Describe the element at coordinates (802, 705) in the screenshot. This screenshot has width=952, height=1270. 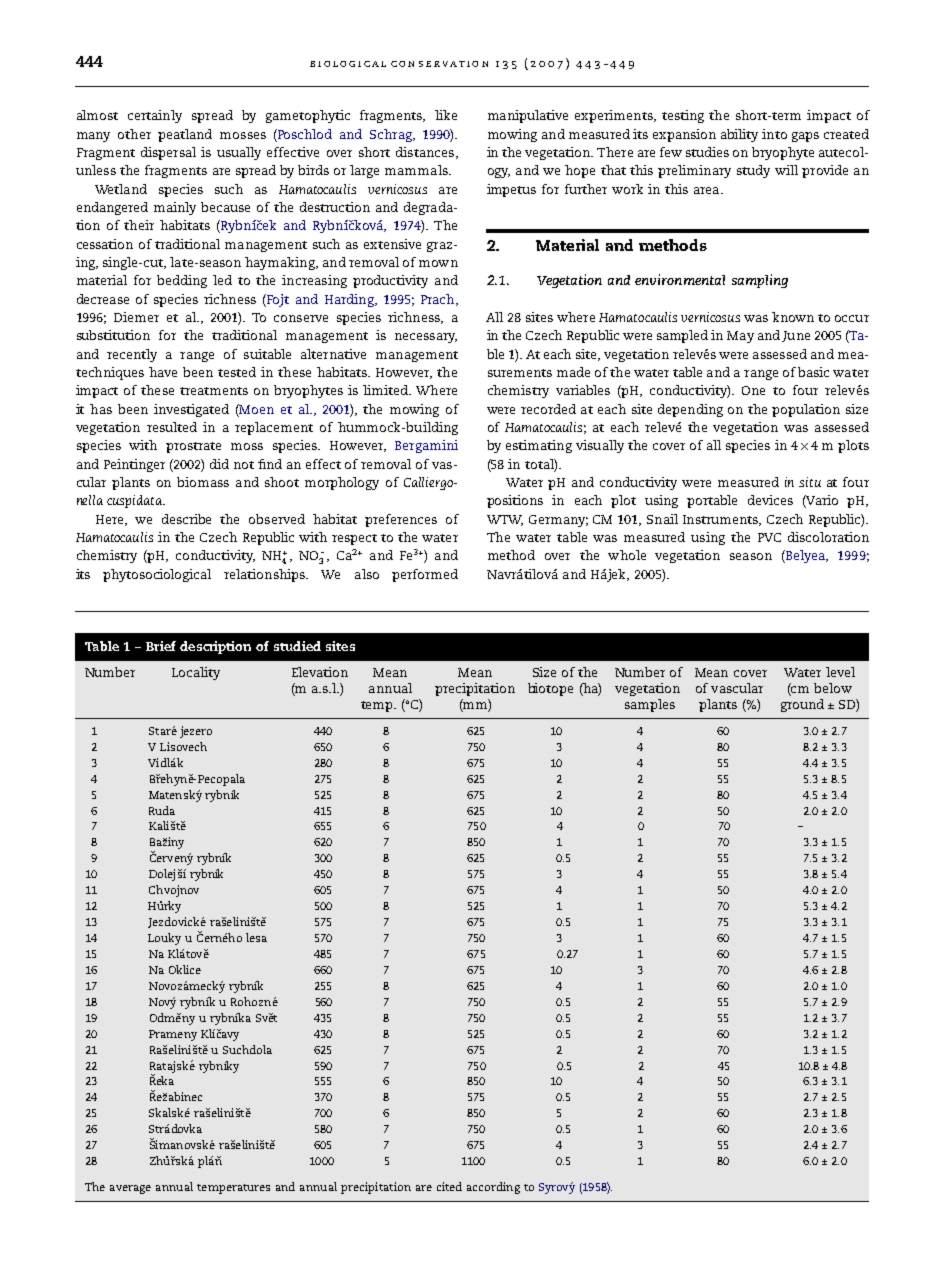
I see `ground` at that location.
